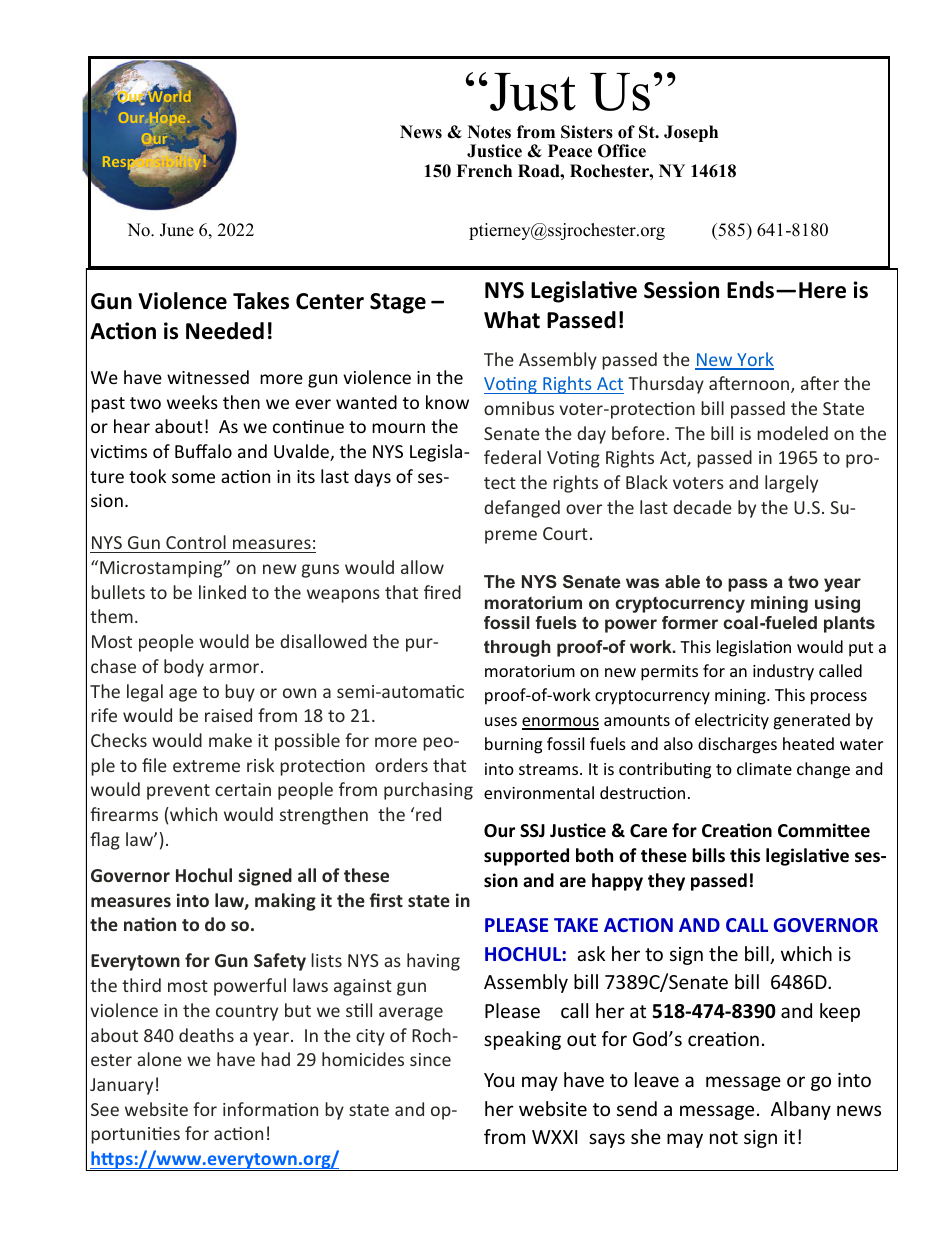 Image resolution: width=952 pixels, height=1233 pixels. I want to click on Hope, so click(166, 119).
